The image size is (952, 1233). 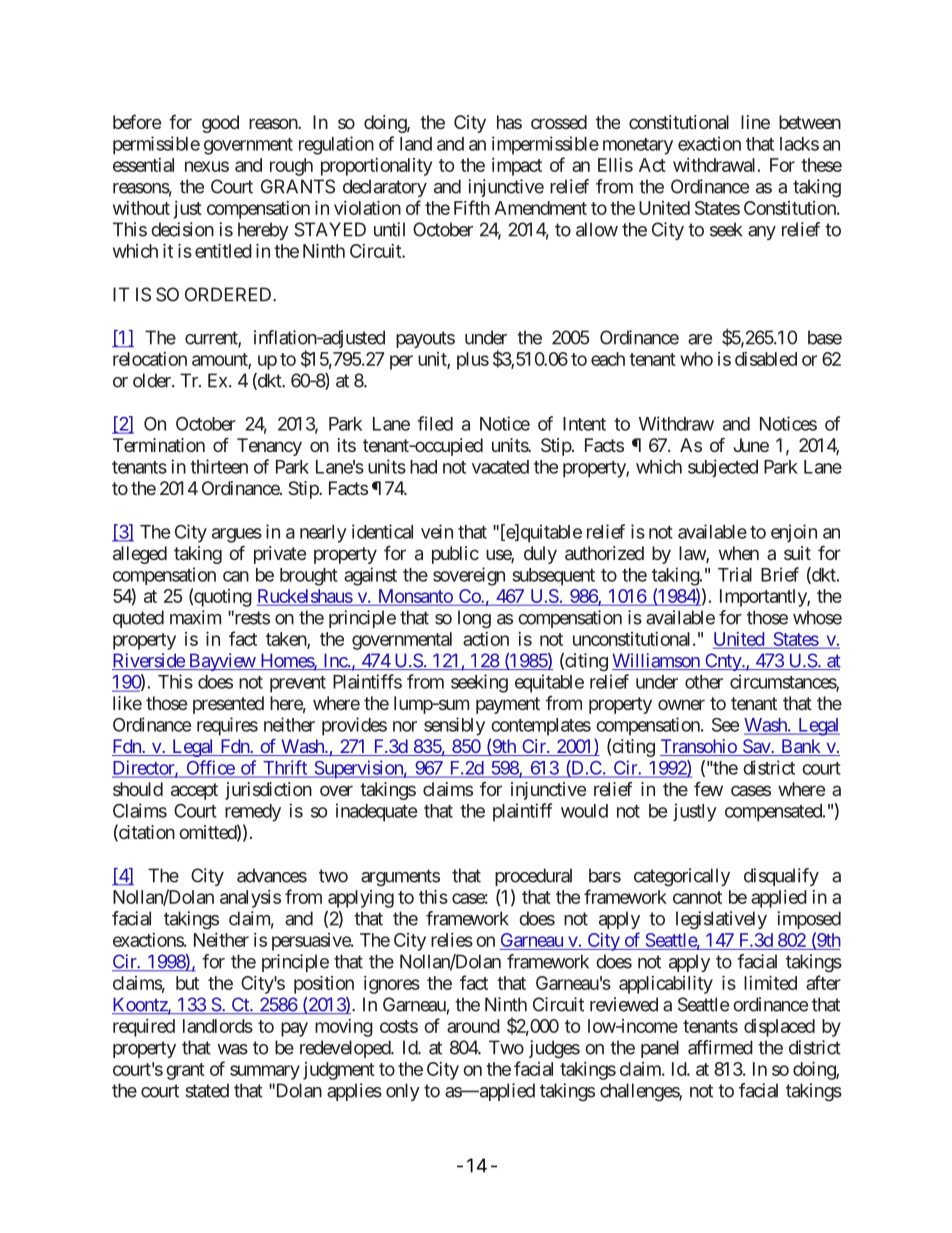 I want to click on good, so click(x=220, y=124).
